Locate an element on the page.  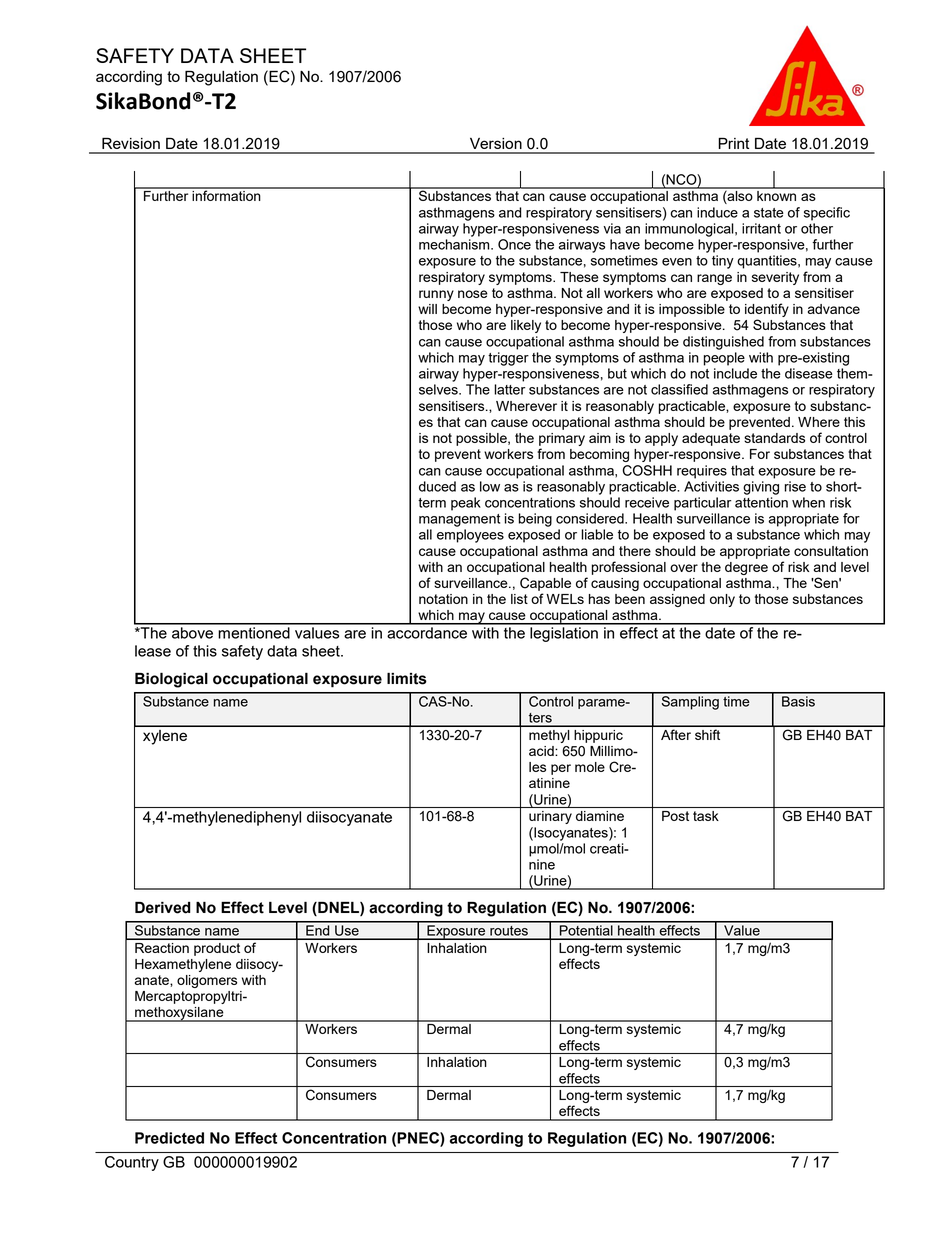
only is located at coordinates (722, 600).
